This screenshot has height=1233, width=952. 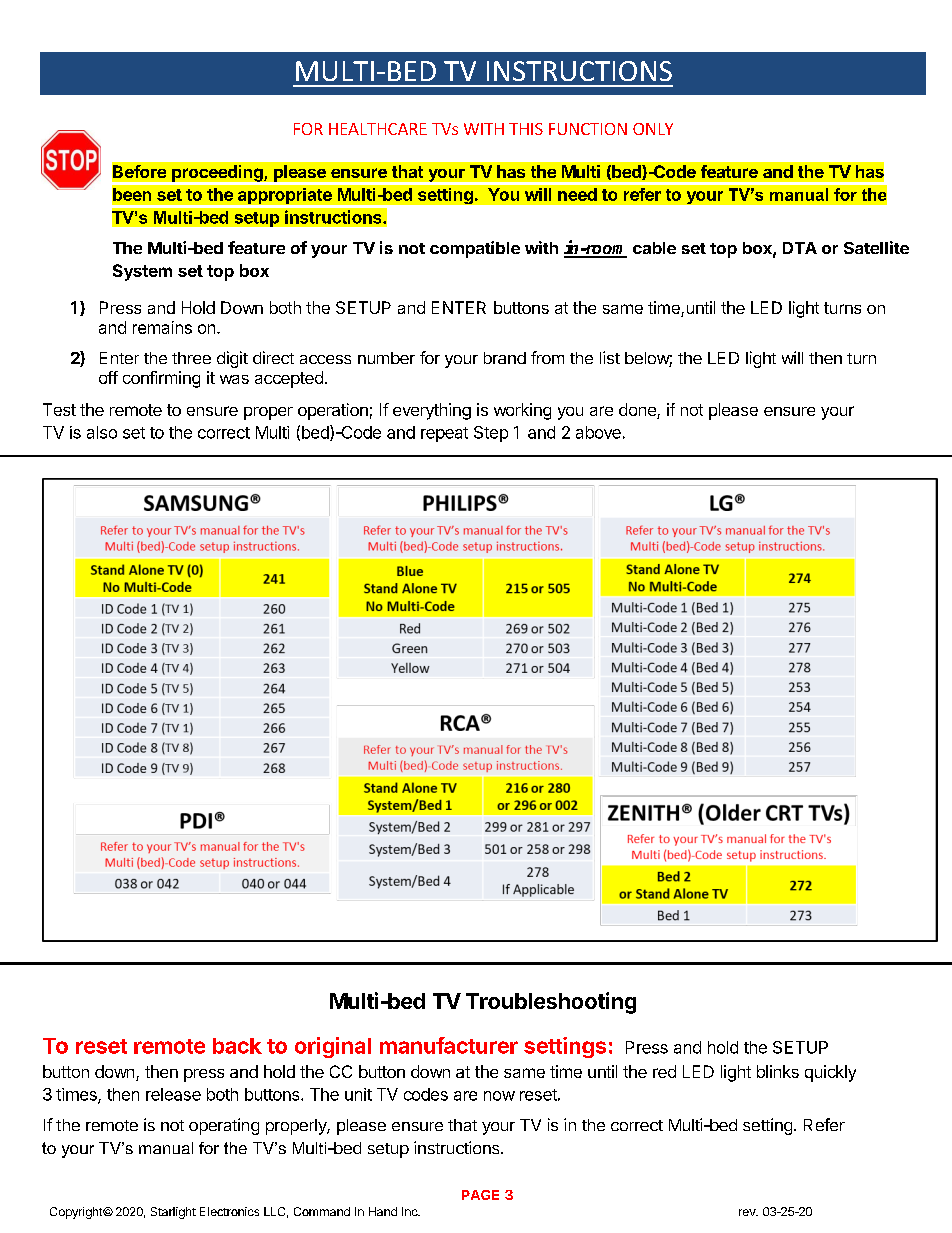 What do you see at coordinates (102, 432) in the screenshot?
I see `also` at bounding box center [102, 432].
